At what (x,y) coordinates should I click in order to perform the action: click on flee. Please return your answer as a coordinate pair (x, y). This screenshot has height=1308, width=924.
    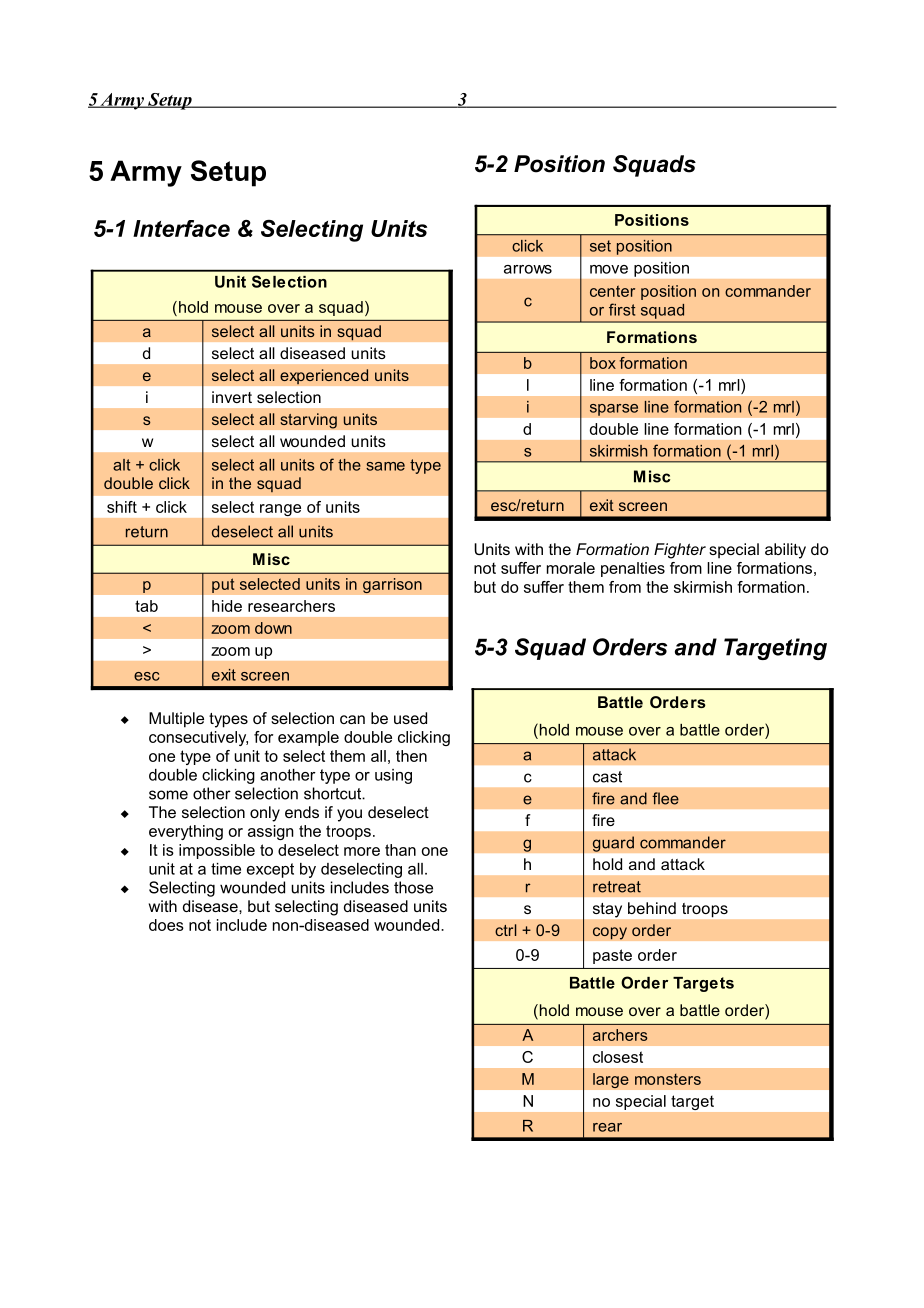
    Looking at the image, I should click on (665, 798).
